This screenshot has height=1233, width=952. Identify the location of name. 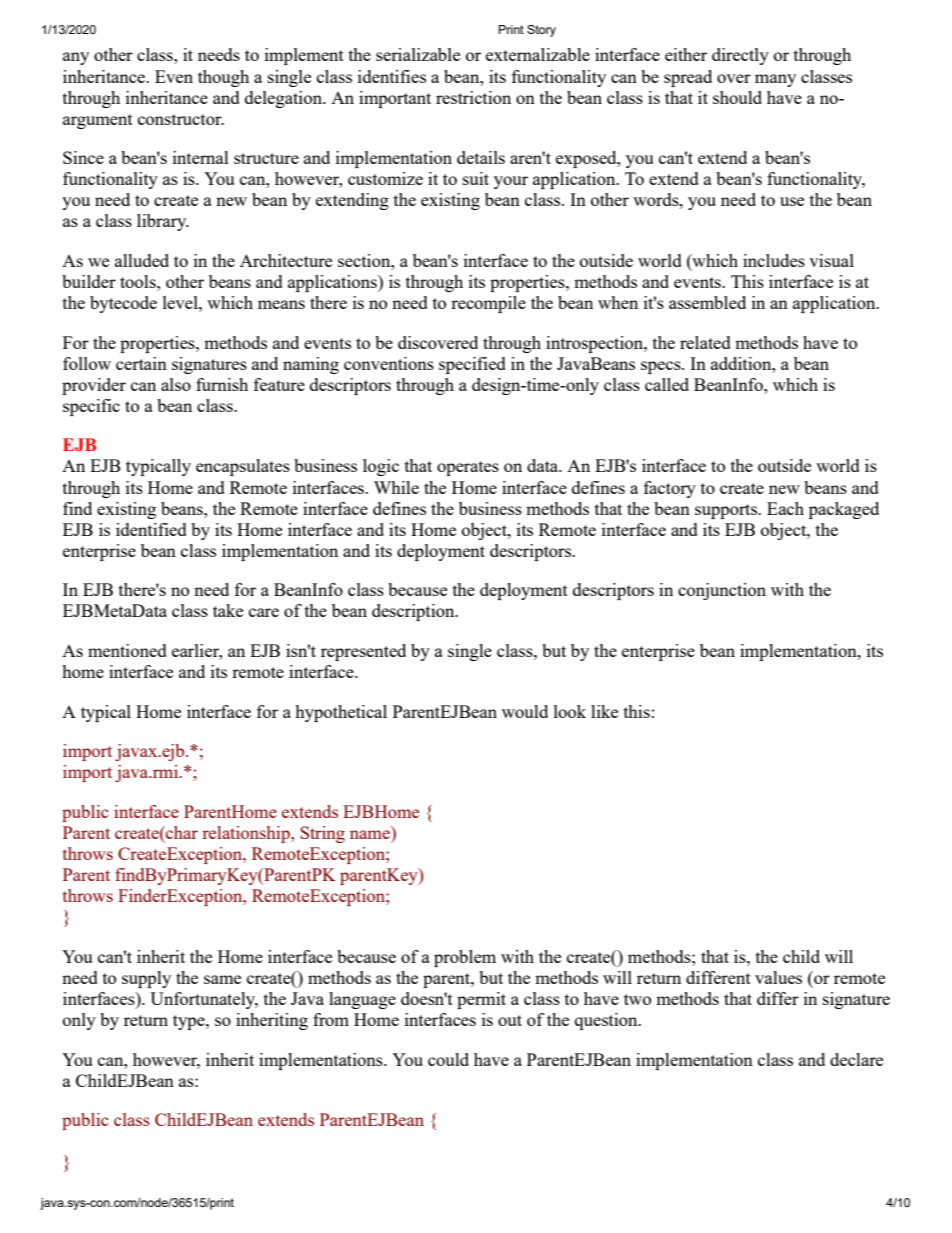
(370, 834).
